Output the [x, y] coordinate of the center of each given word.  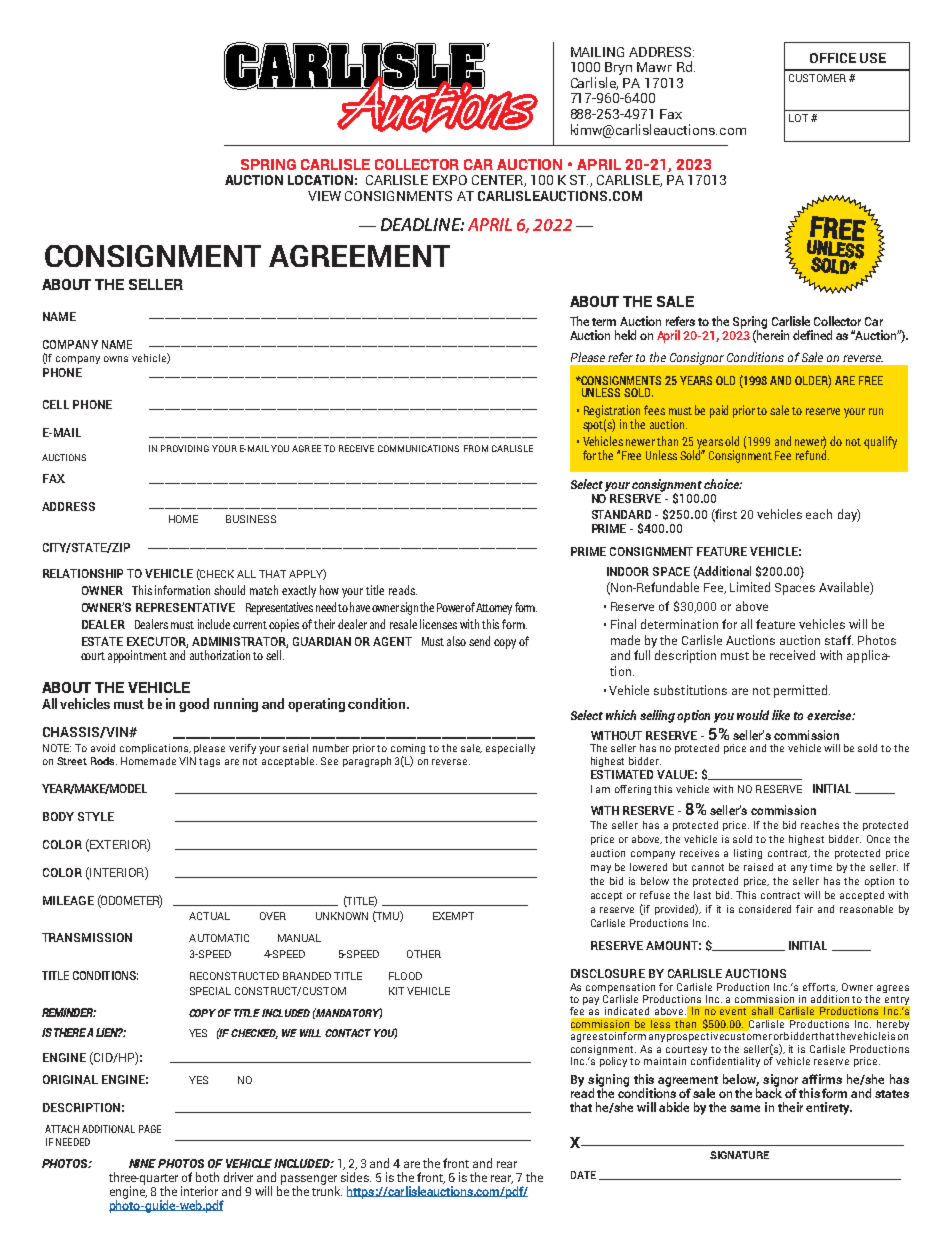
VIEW [324, 196]
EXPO [450, 180]
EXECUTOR [157, 642]
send [479, 641]
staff [839, 640]
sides [356, 1177]
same [745, 1108]
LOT [798, 118]
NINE [142, 1163]
